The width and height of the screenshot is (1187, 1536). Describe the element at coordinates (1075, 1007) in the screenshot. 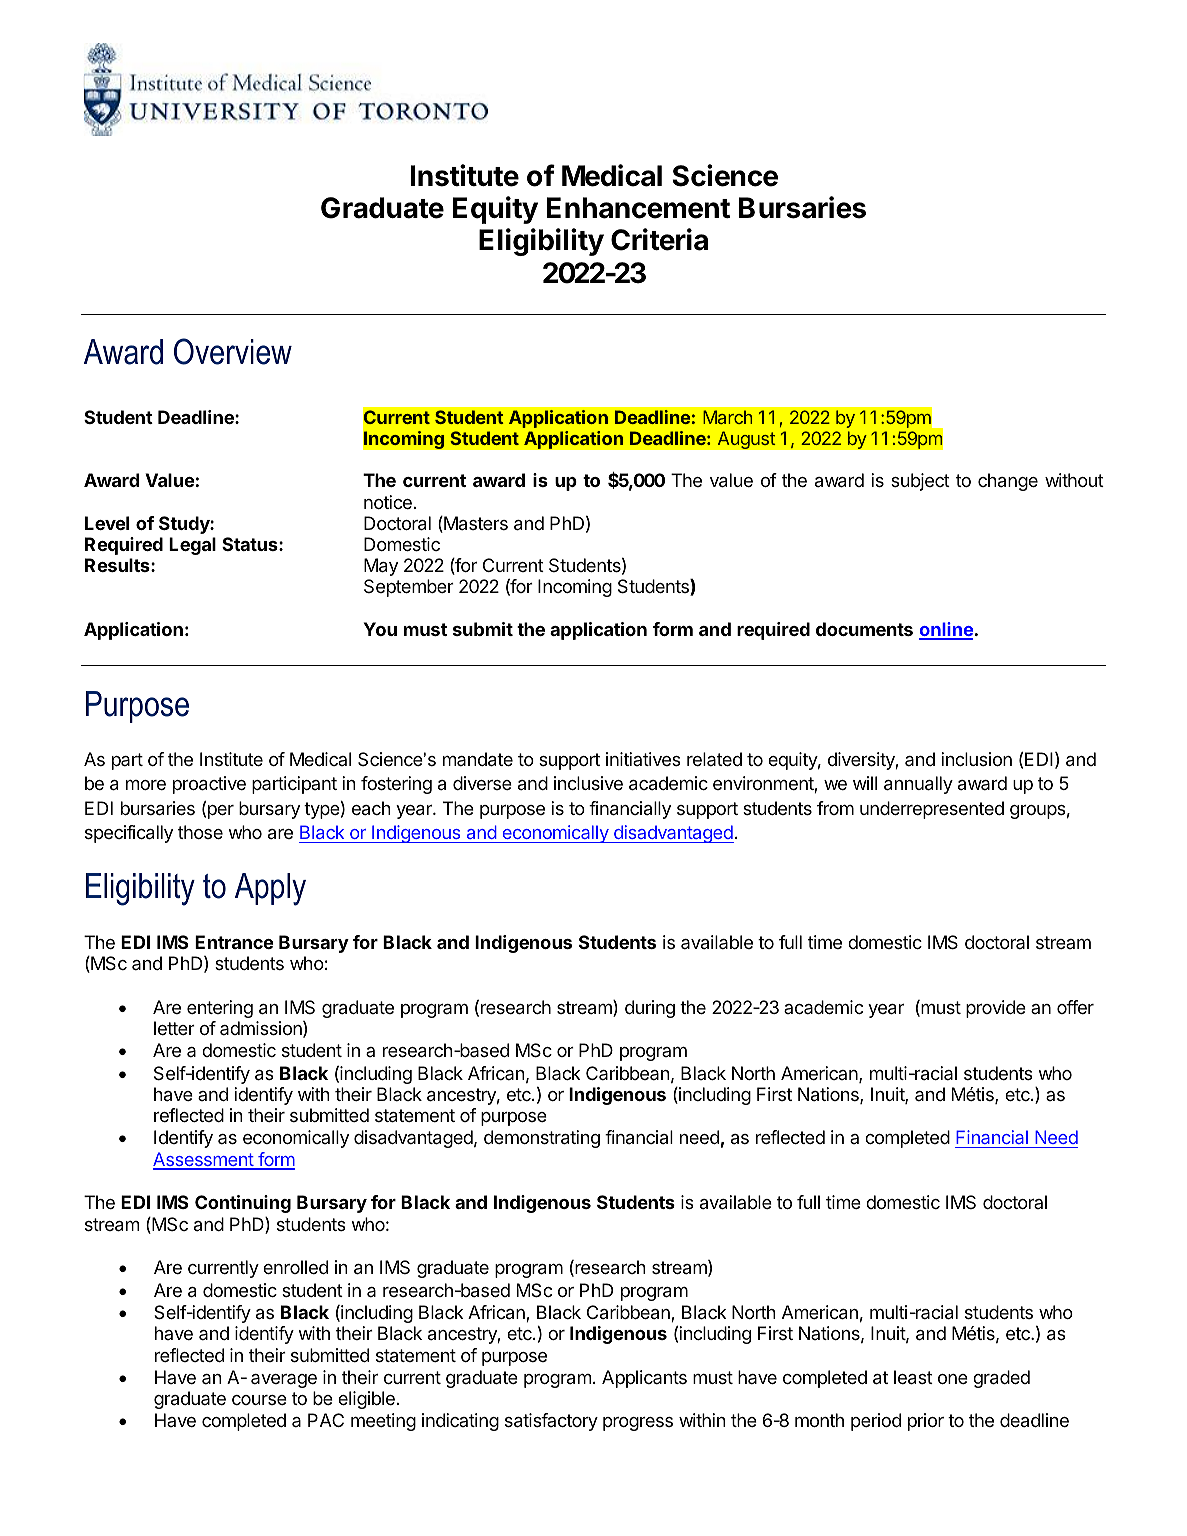

I see `offer` at that location.
